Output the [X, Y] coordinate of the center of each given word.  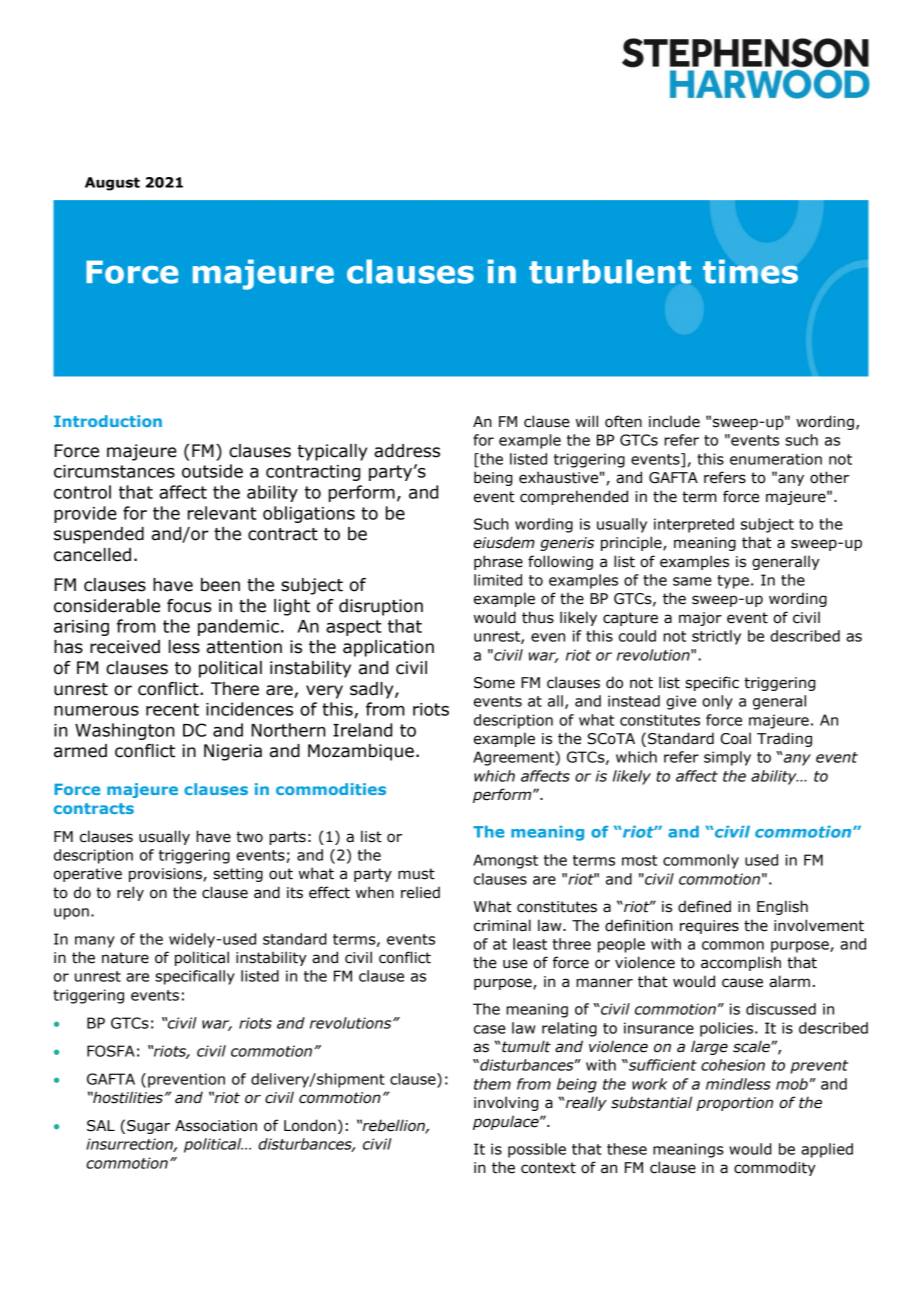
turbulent [610, 271]
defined [704, 906]
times [750, 271]
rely [130, 893]
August [112, 184]
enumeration [776, 459]
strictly [716, 637]
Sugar [148, 1127]
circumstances [114, 471]
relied [420, 892]
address [407, 451]
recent [172, 709]
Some [494, 683]
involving [506, 1103]
